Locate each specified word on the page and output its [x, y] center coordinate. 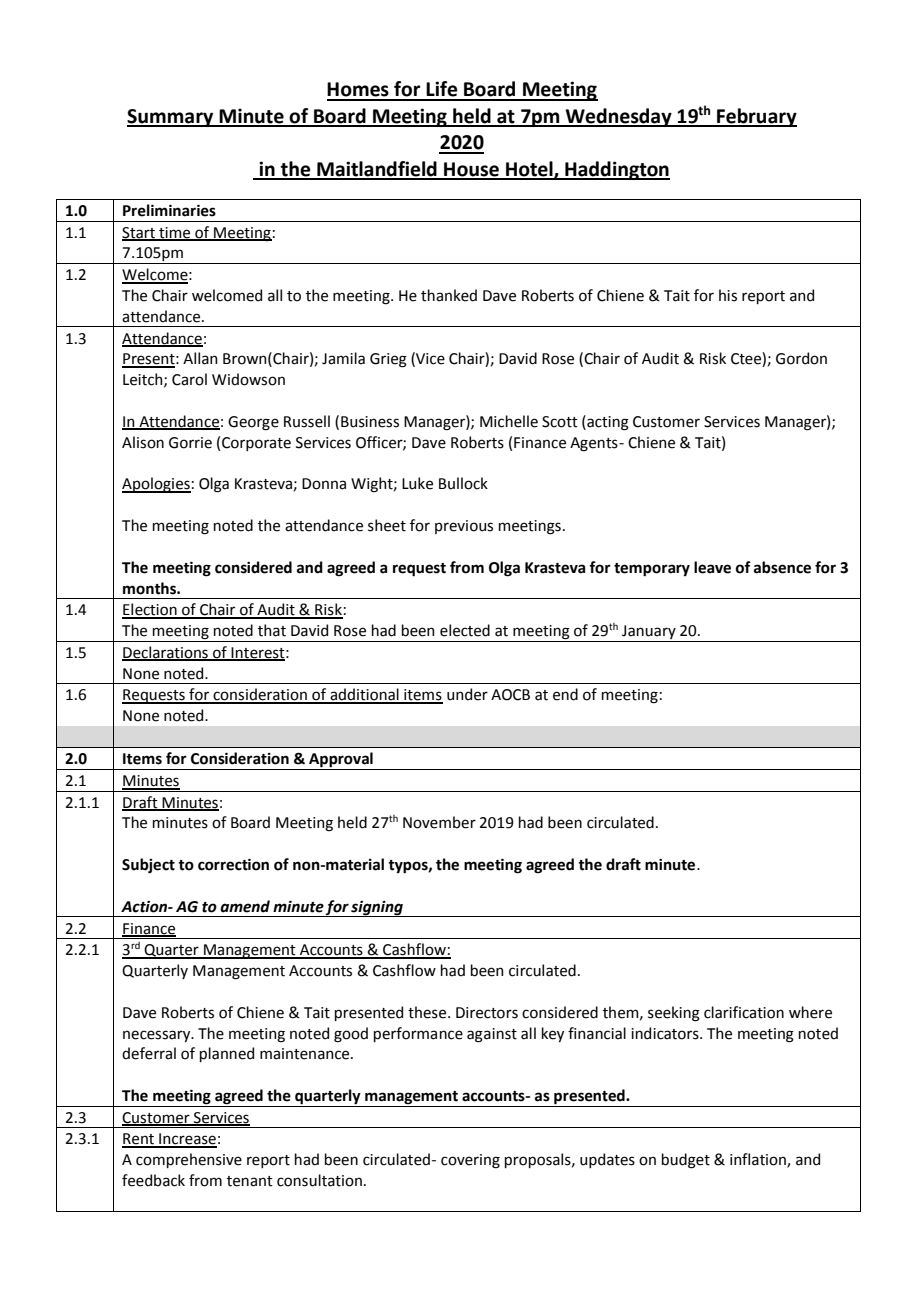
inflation [759, 1160]
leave [712, 567]
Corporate [256, 444]
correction [233, 865]
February [756, 117]
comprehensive [189, 1160]
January [649, 633]
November [439, 822]
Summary [171, 118]
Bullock [463, 483]
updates [607, 1160]
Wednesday [619, 117]
